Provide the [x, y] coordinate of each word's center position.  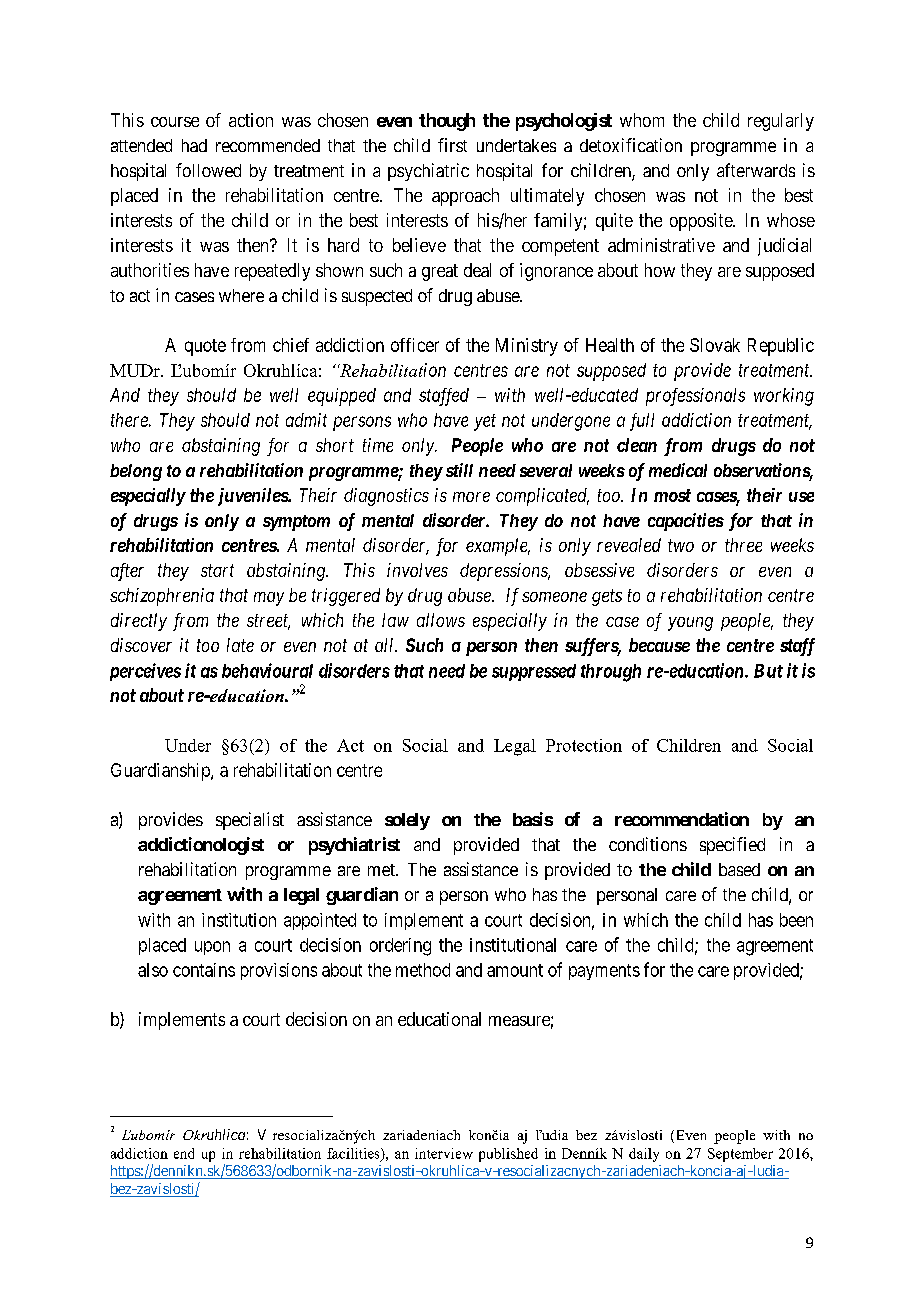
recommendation [682, 819]
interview [444, 1153]
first [452, 145]
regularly [781, 122]
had [194, 145]
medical [678, 470]
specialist [250, 821]
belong [136, 472]
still [459, 470]
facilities [354, 1154]
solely [407, 821]
